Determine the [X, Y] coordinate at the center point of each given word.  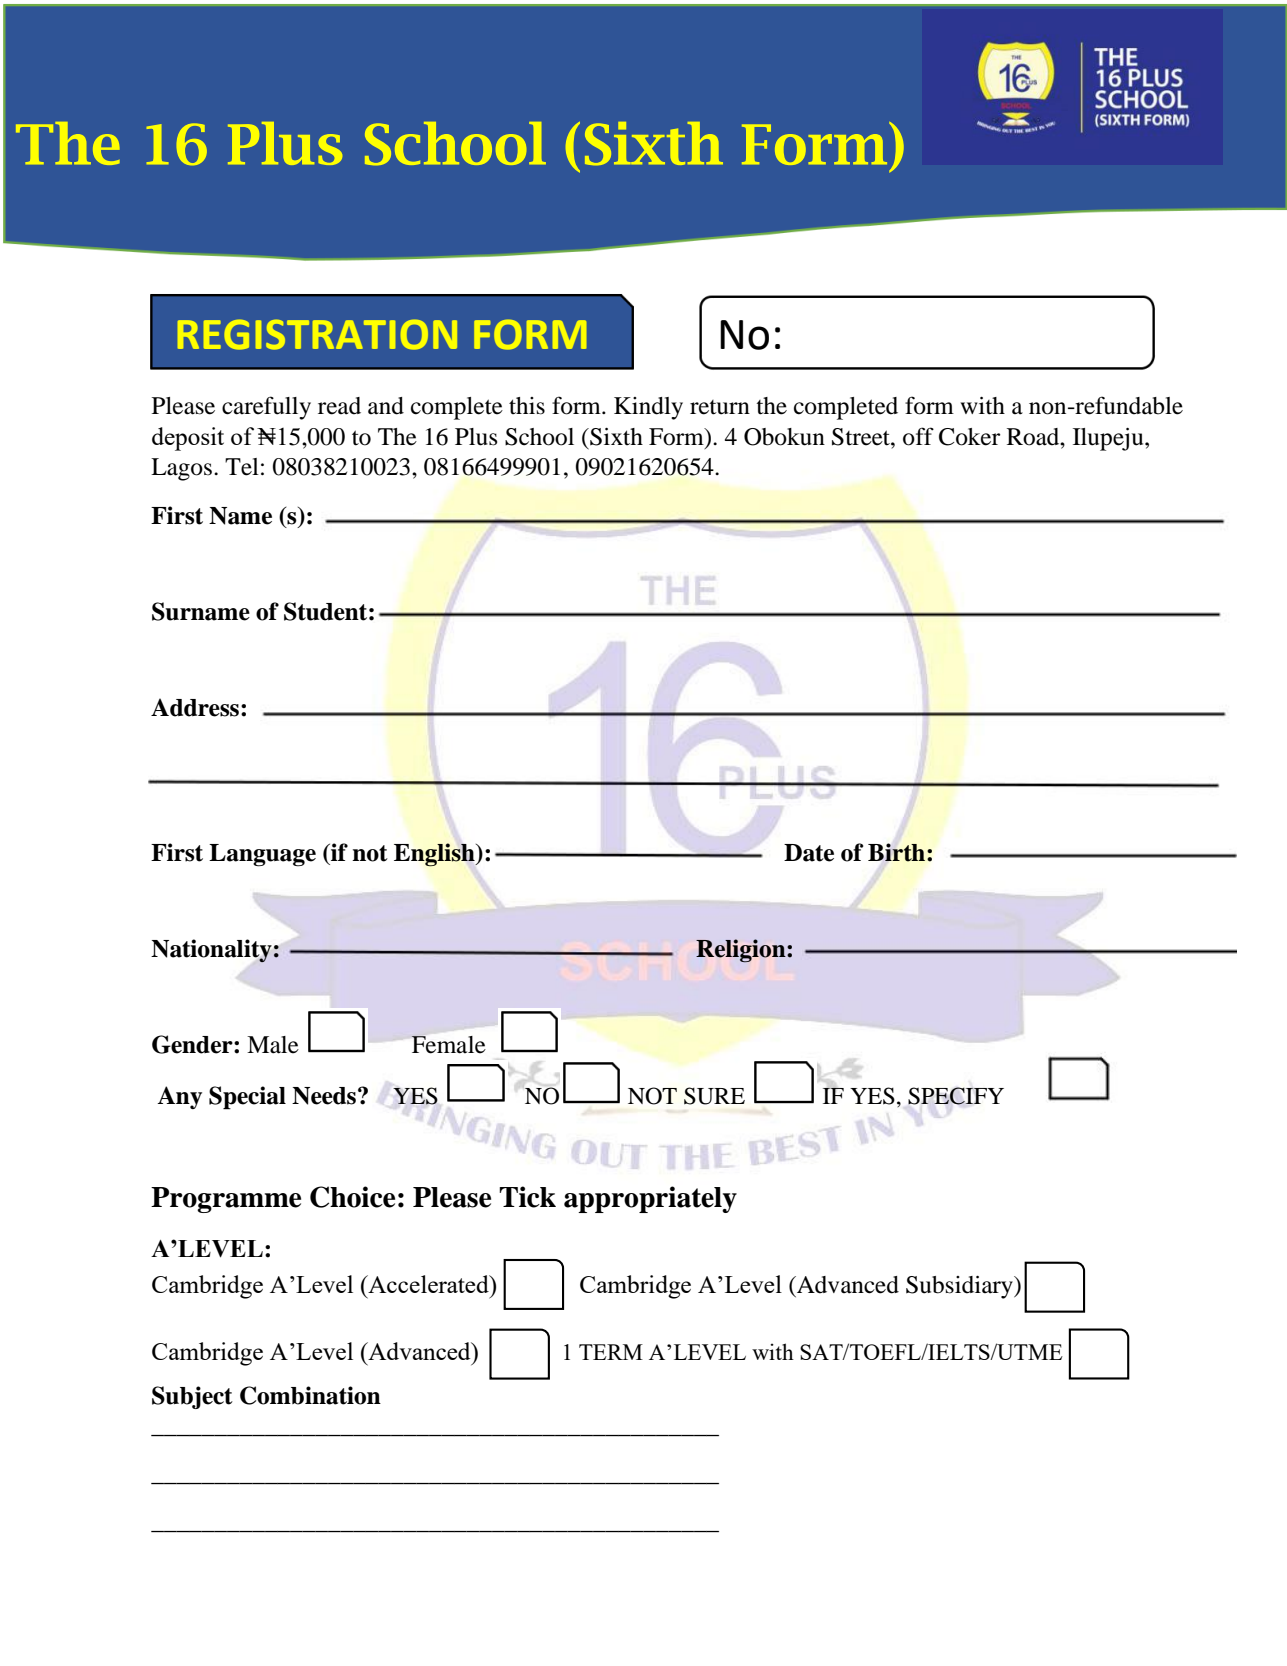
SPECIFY [956, 1096]
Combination [310, 1395]
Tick [527, 1197]
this [527, 406]
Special [247, 1098]
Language [262, 855]
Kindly [648, 408]
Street [862, 437]
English [435, 855]
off [918, 436]
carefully [266, 408]
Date [809, 853]
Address [195, 707]
